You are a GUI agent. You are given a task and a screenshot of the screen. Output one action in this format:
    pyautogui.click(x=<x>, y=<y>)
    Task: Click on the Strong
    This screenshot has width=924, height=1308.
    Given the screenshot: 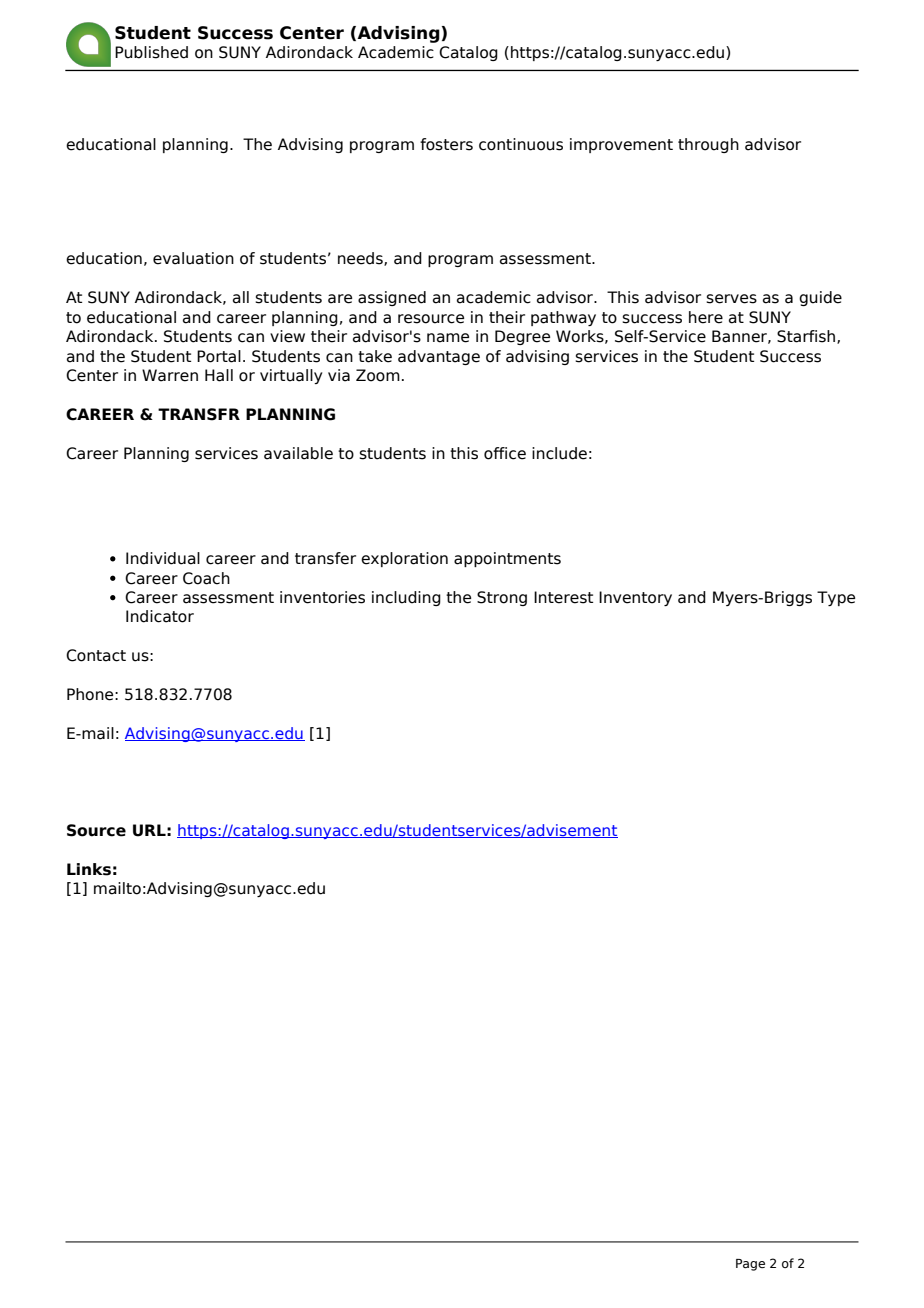 What is the action you would take?
    pyautogui.click(x=502, y=598)
